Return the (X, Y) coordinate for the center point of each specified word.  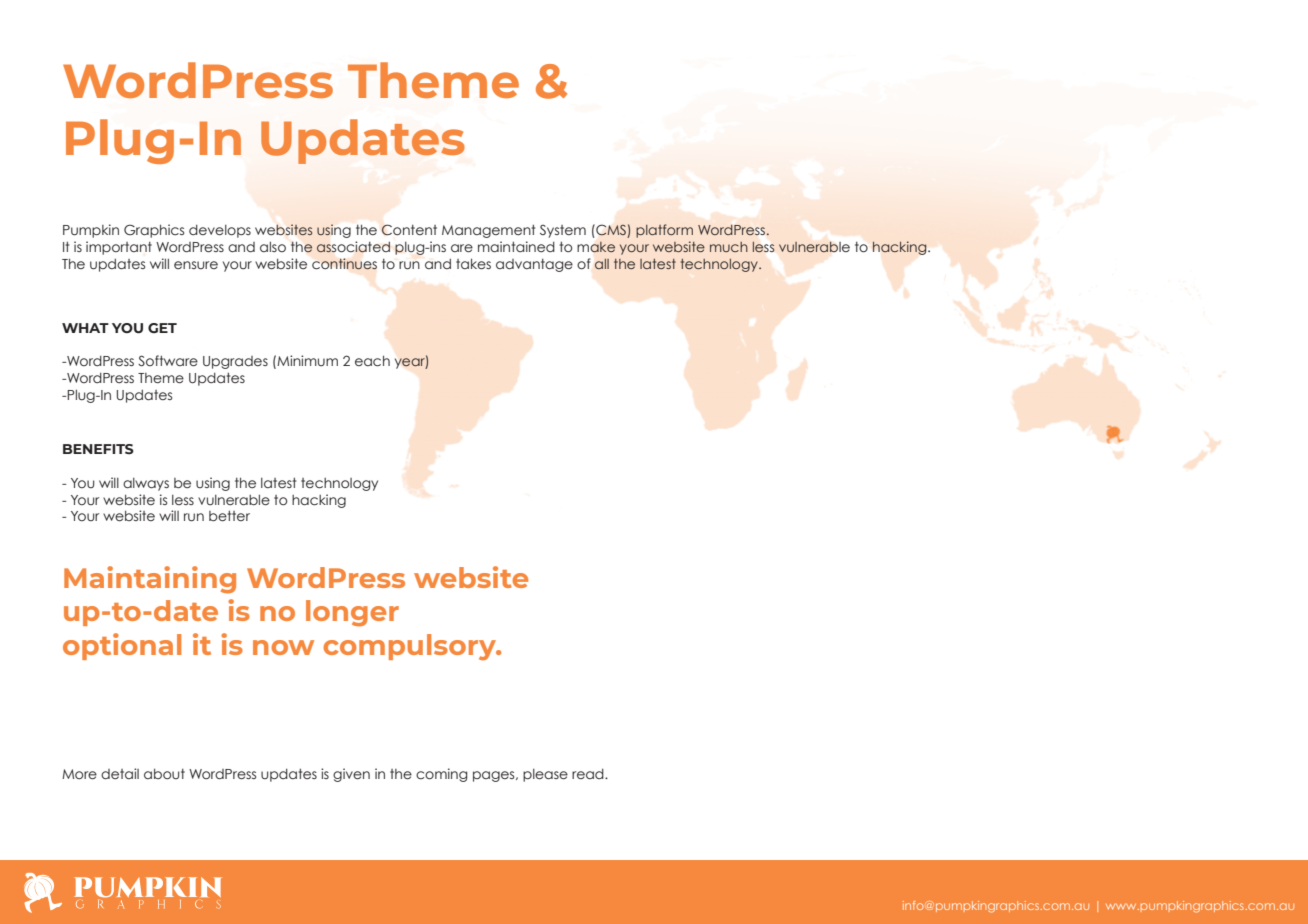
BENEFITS (98, 449)
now (283, 647)
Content (409, 230)
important (119, 248)
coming (441, 775)
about (164, 773)
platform (664, 231)
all (602, 264)
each (372, 361)
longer (352, 613)
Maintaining (150, 580)
